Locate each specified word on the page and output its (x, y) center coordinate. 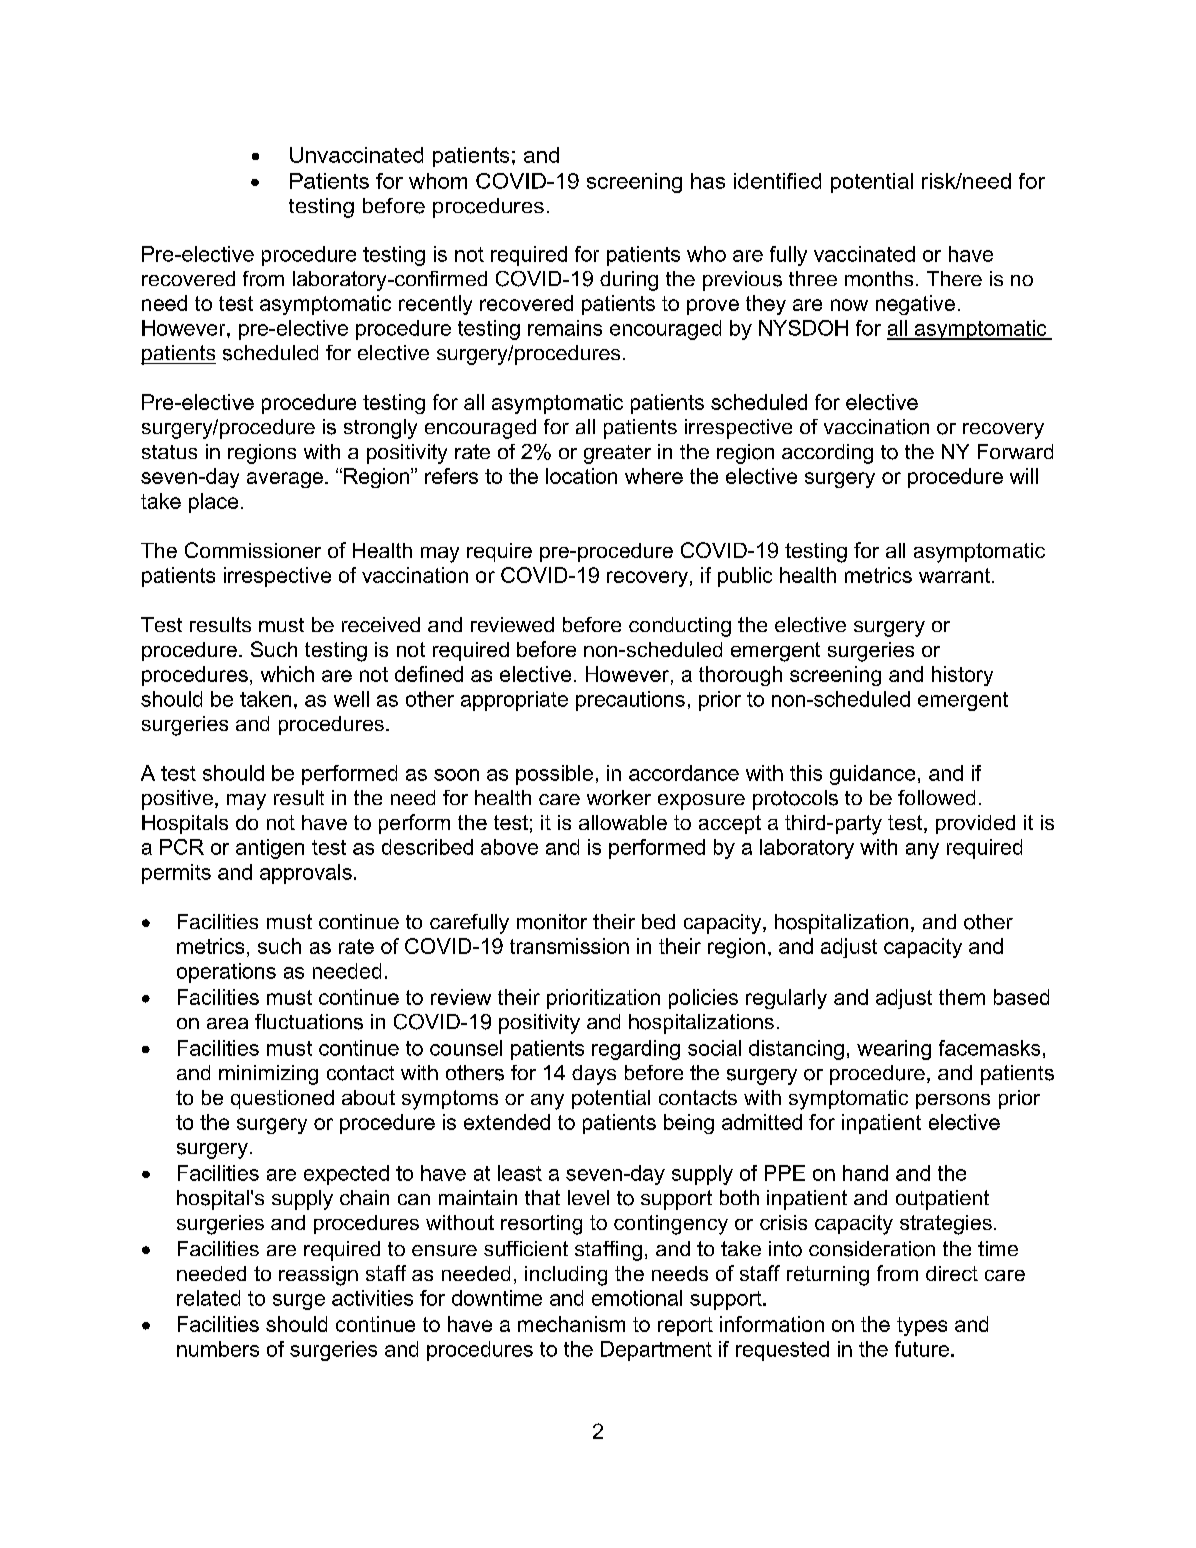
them (962, 997)
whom (438, 181)
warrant (956, 575)
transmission (569, 946)
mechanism (571, 1324)
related (208, 1298)
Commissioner (253, 550)
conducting (680, 627)
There (954, 278)
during (629, 281)
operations (226, 973)
